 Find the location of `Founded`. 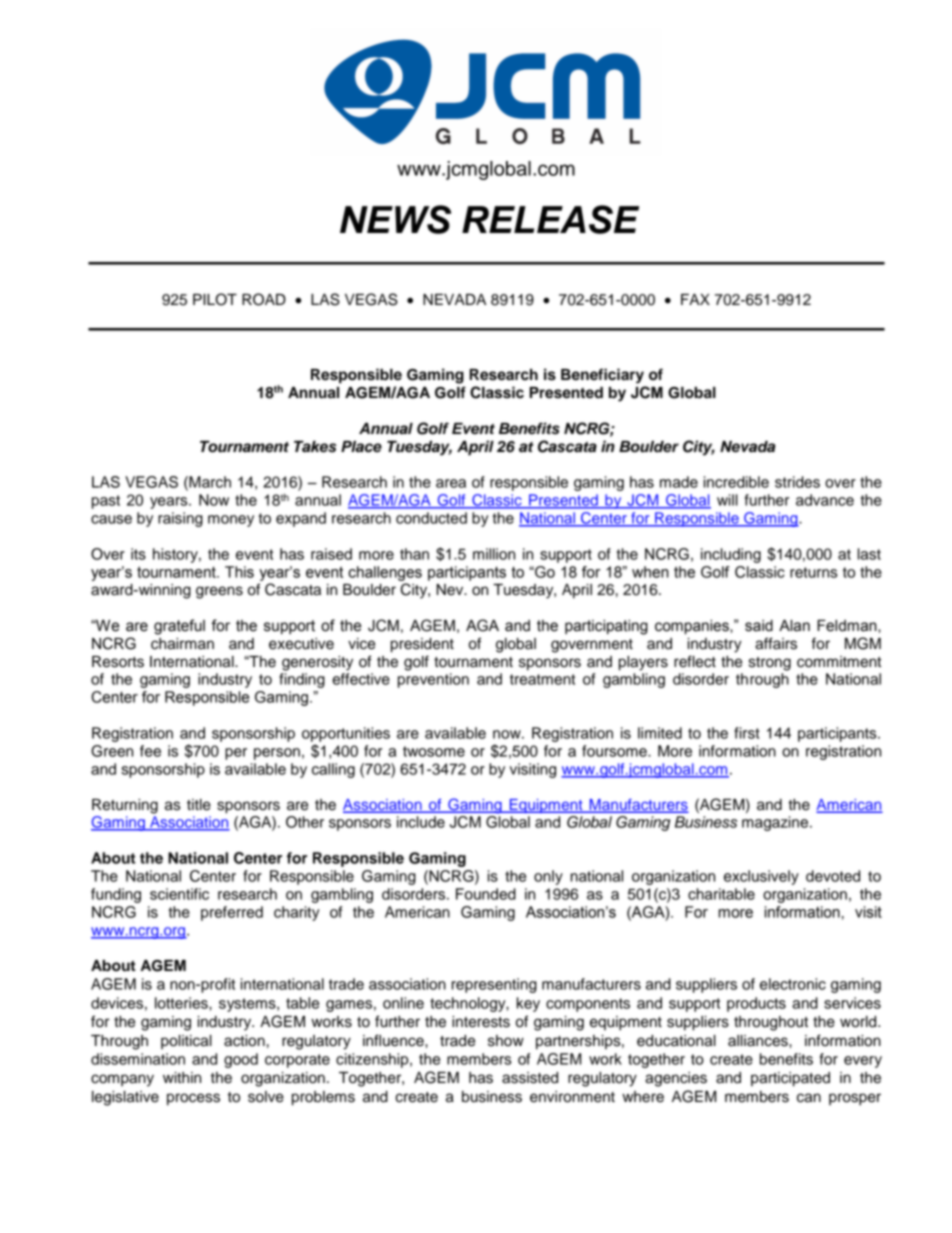

Founded is located at coordinates (486, 894).
